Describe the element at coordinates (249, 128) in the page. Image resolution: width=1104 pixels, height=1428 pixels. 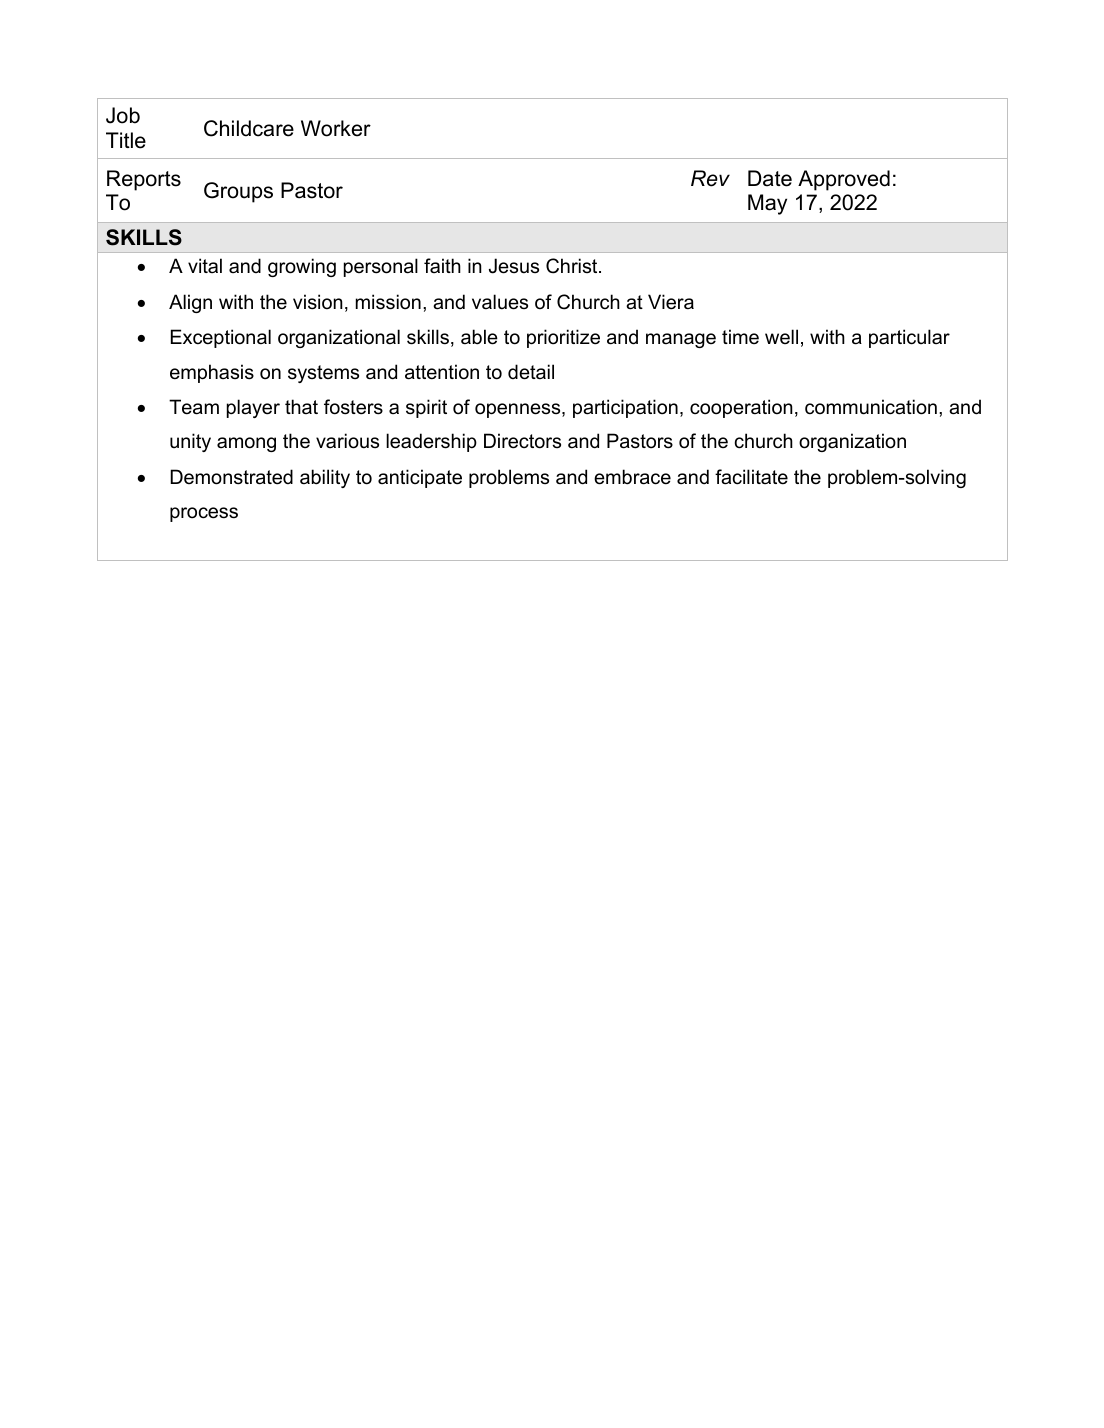
I see `Childcare` at that location.
